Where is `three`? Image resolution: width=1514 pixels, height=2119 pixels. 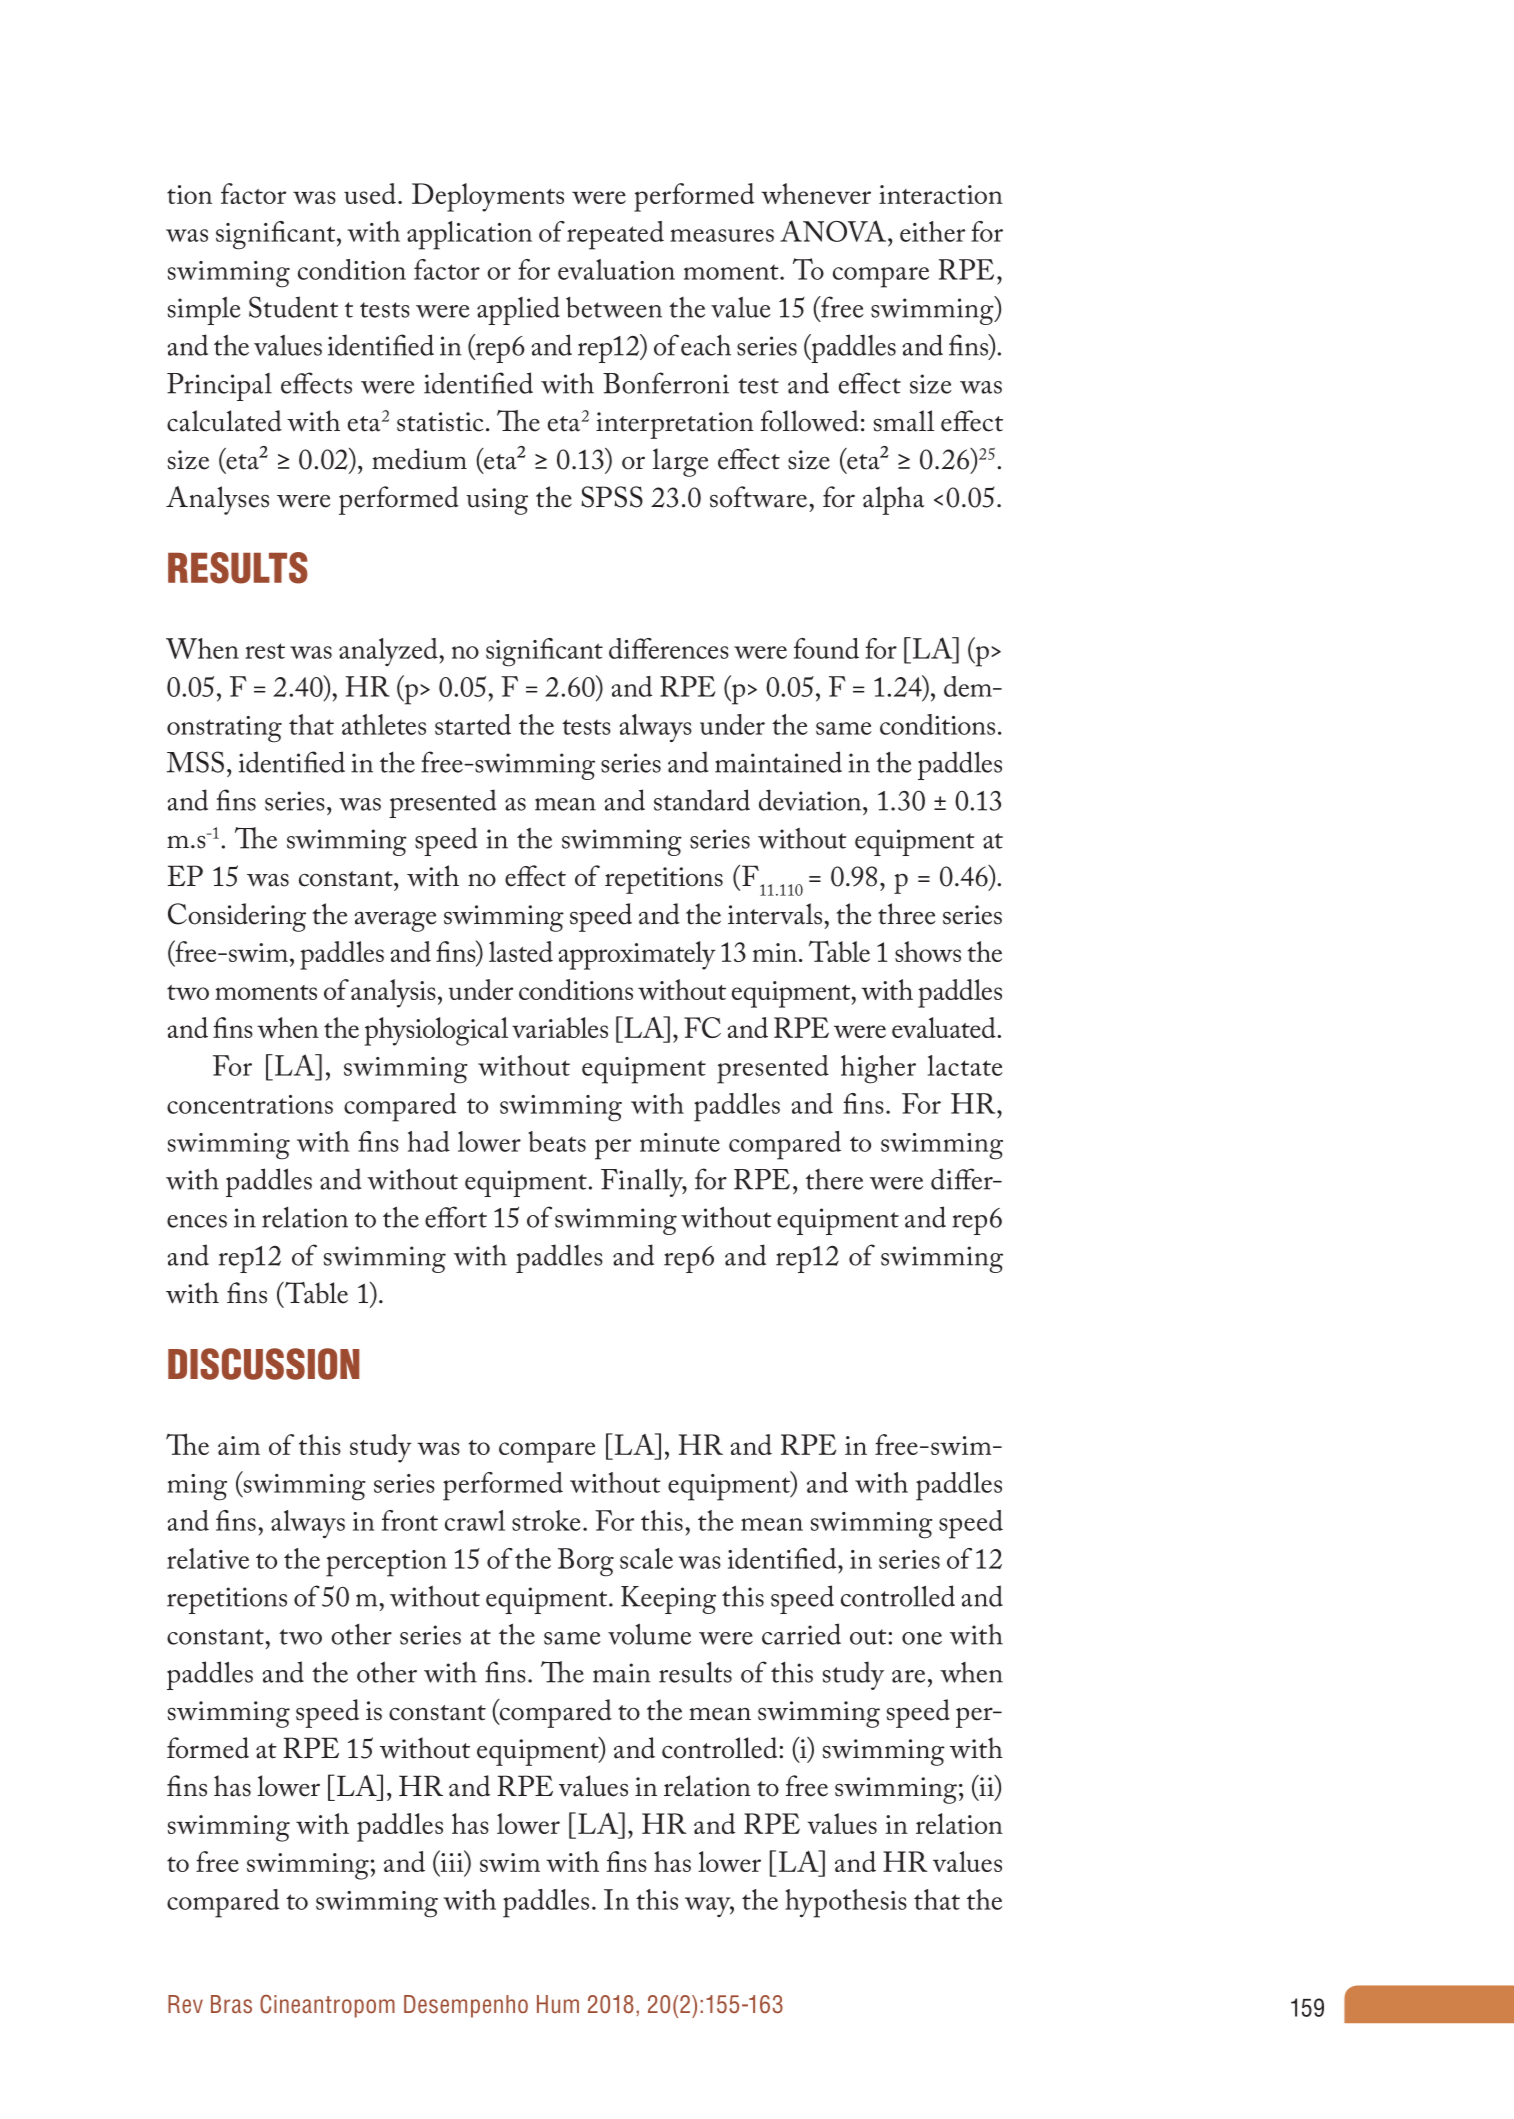 three is located at coordinates (906, 914).
